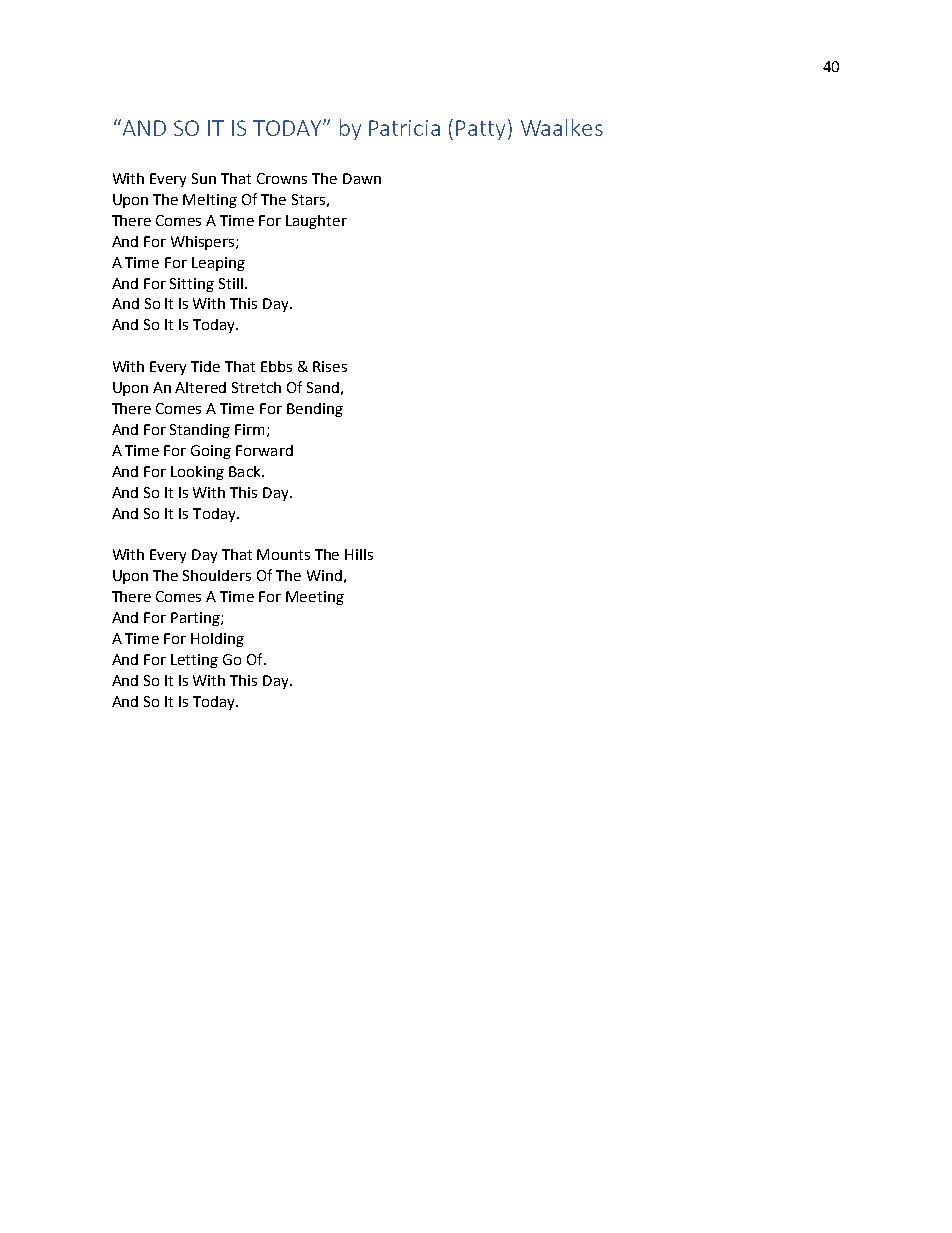  What do you see at coordinates (211, 452) in the image?
I see `Going` at bounding box center [211, 452].
